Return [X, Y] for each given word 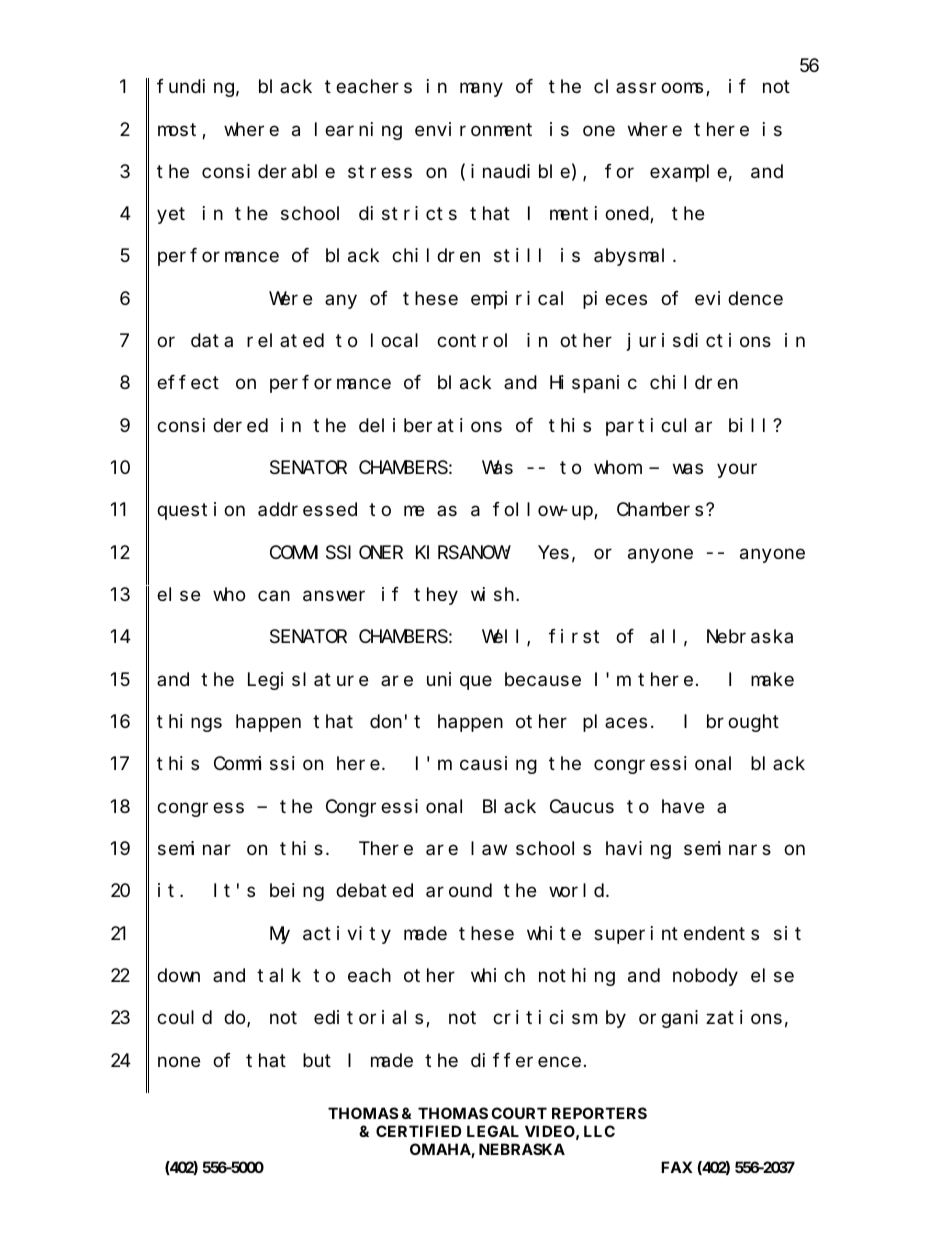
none [179, 1061]
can [274, 596]
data [212, 340]
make [772, 679]
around [459, 890]
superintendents [676, 935]
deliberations [430, 425]
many [481, 90]
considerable [268, 171]
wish [494, 594]
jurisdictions [699, 342]
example [688, 173]
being [297, 892]
